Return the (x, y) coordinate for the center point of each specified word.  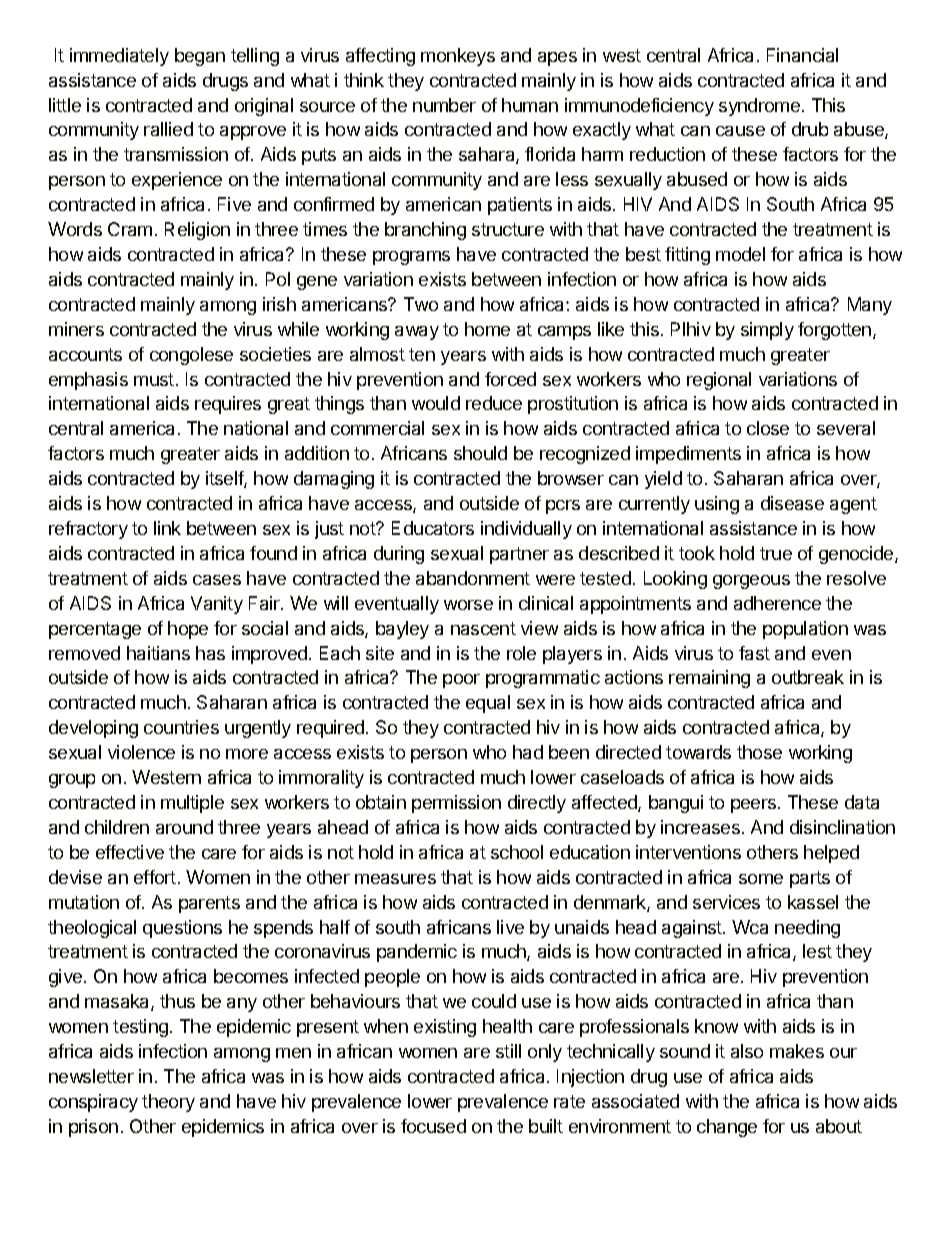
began (200, 57)
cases (217, 580)
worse (468, 605)
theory (168, 1103)
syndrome (759, 107)
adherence (777, 603)
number (444, 105)
